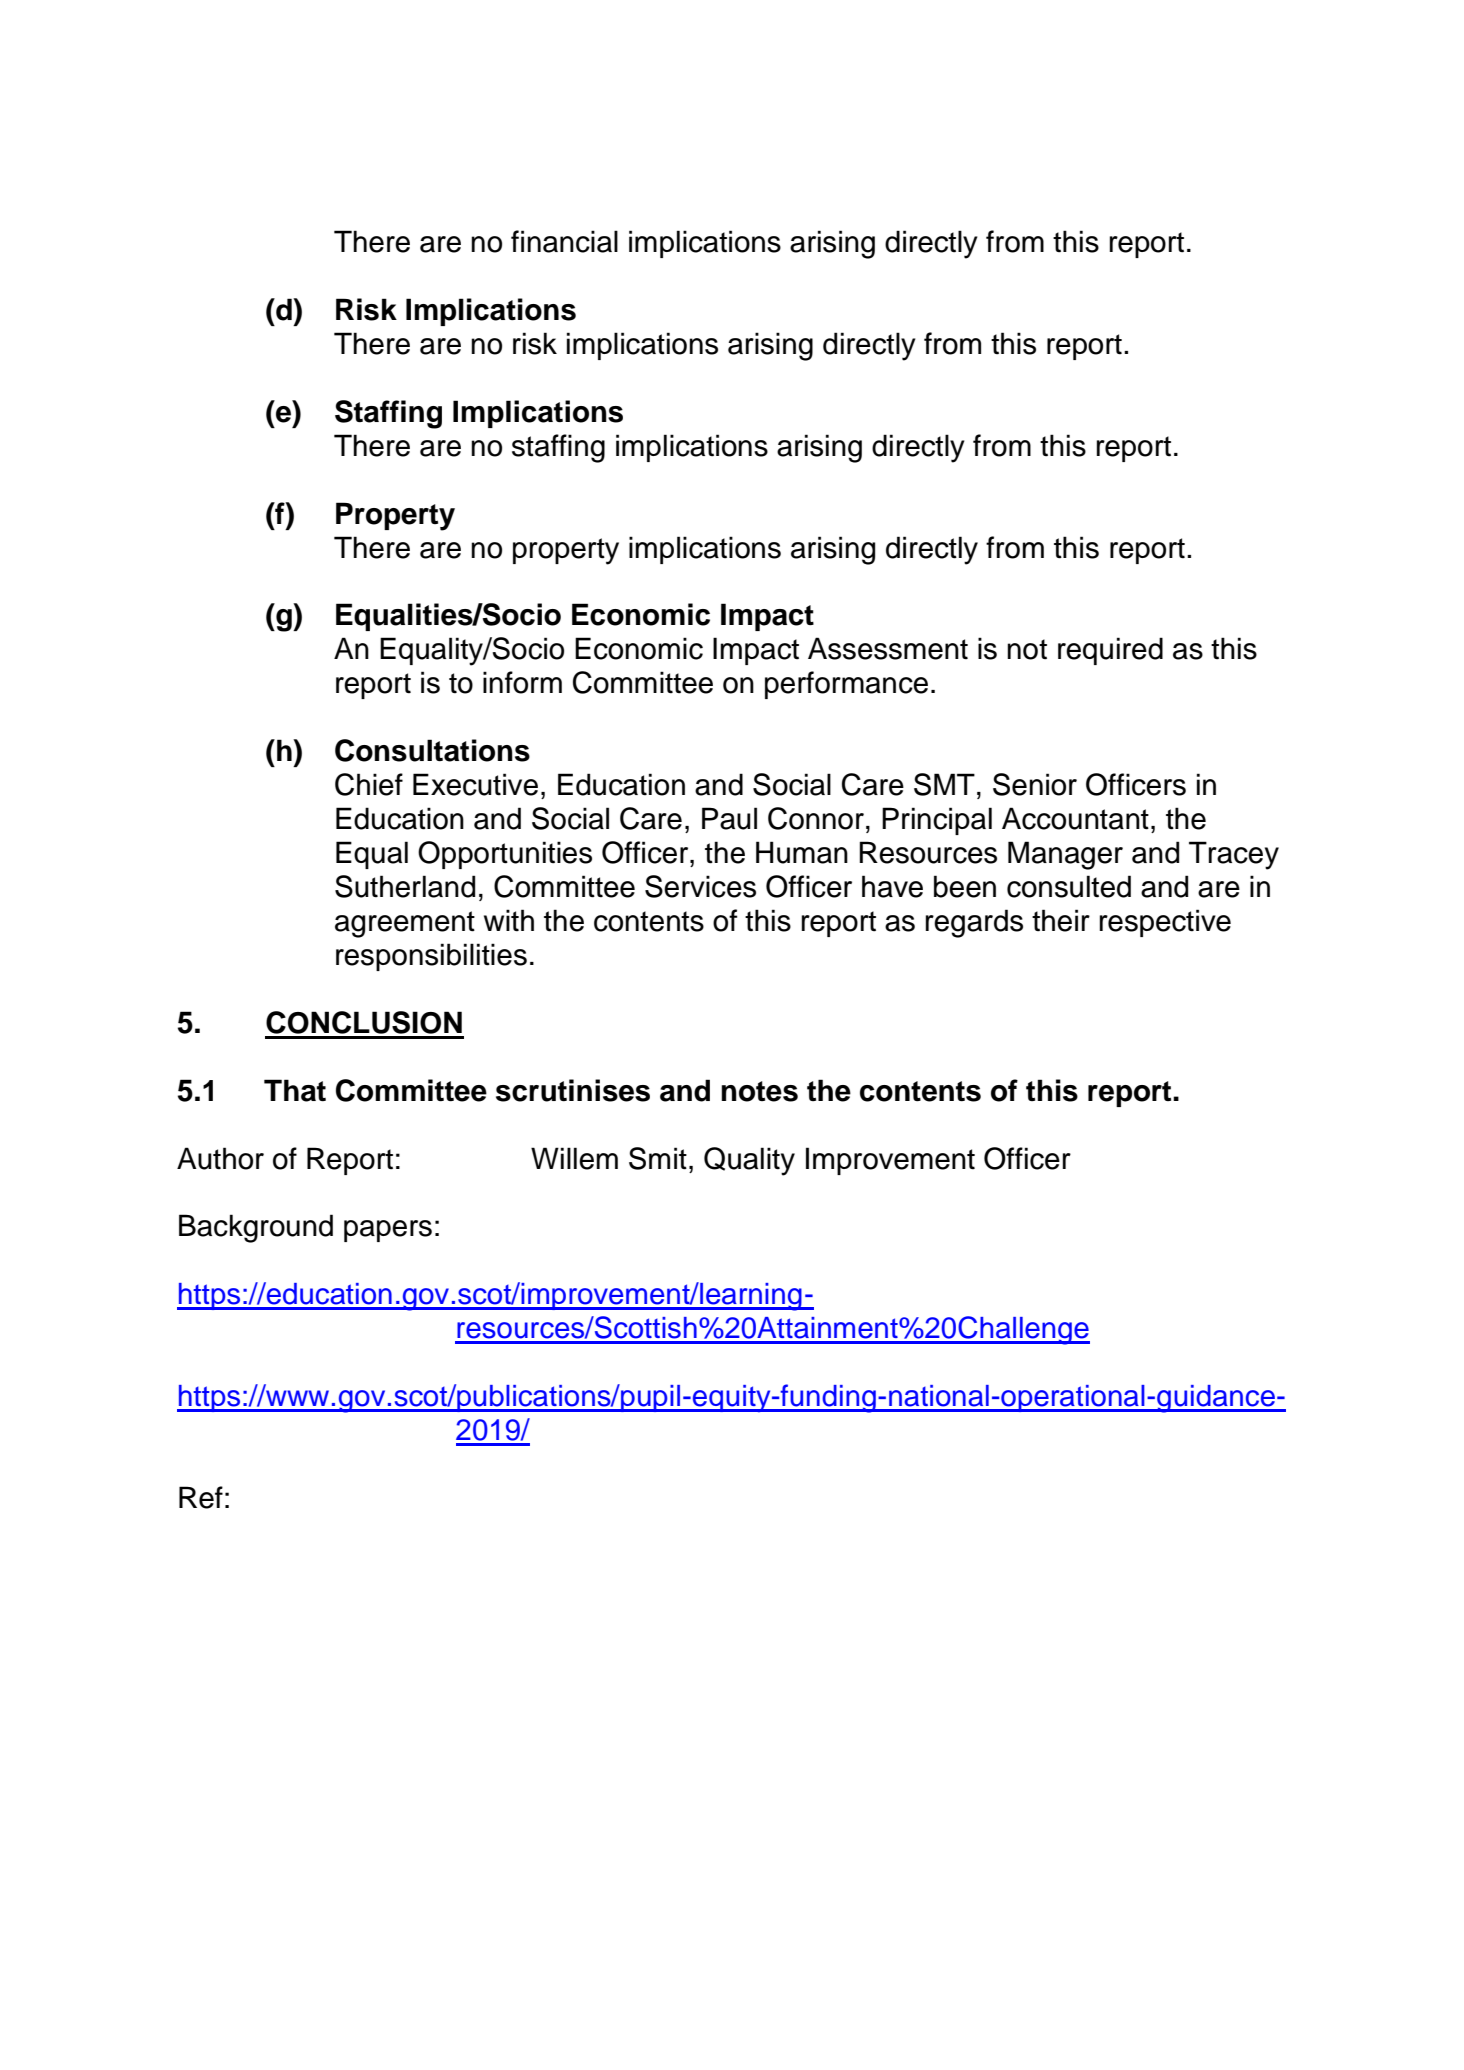 Image resolution: width=1464 pixels, height=2070 pixels. What do you see at coordinates (1069, 886) in the screenshot?
I see `consulted` at bounding box center [1069, 886].
